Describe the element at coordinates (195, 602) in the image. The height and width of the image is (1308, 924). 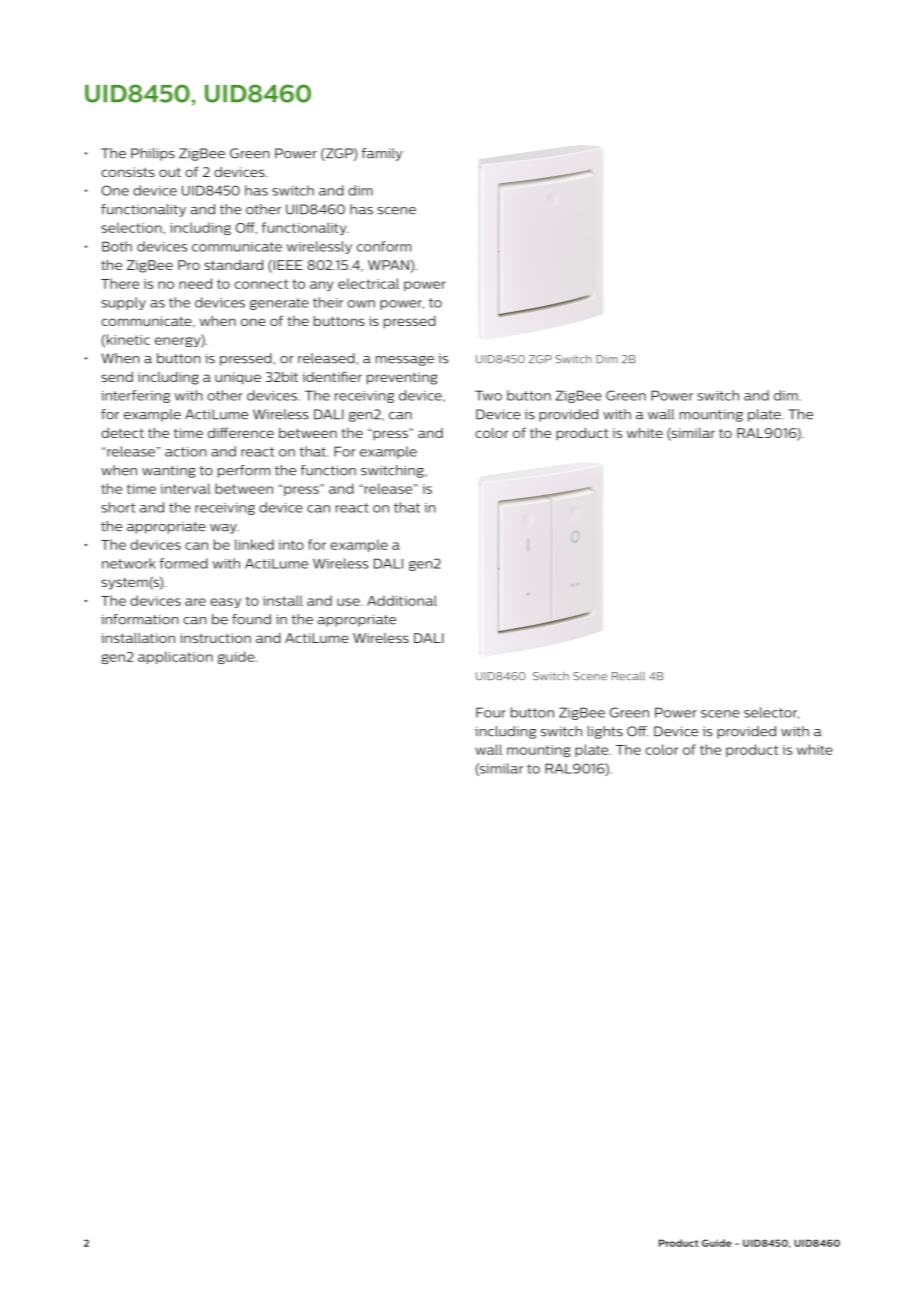
I see `are` at that location.
